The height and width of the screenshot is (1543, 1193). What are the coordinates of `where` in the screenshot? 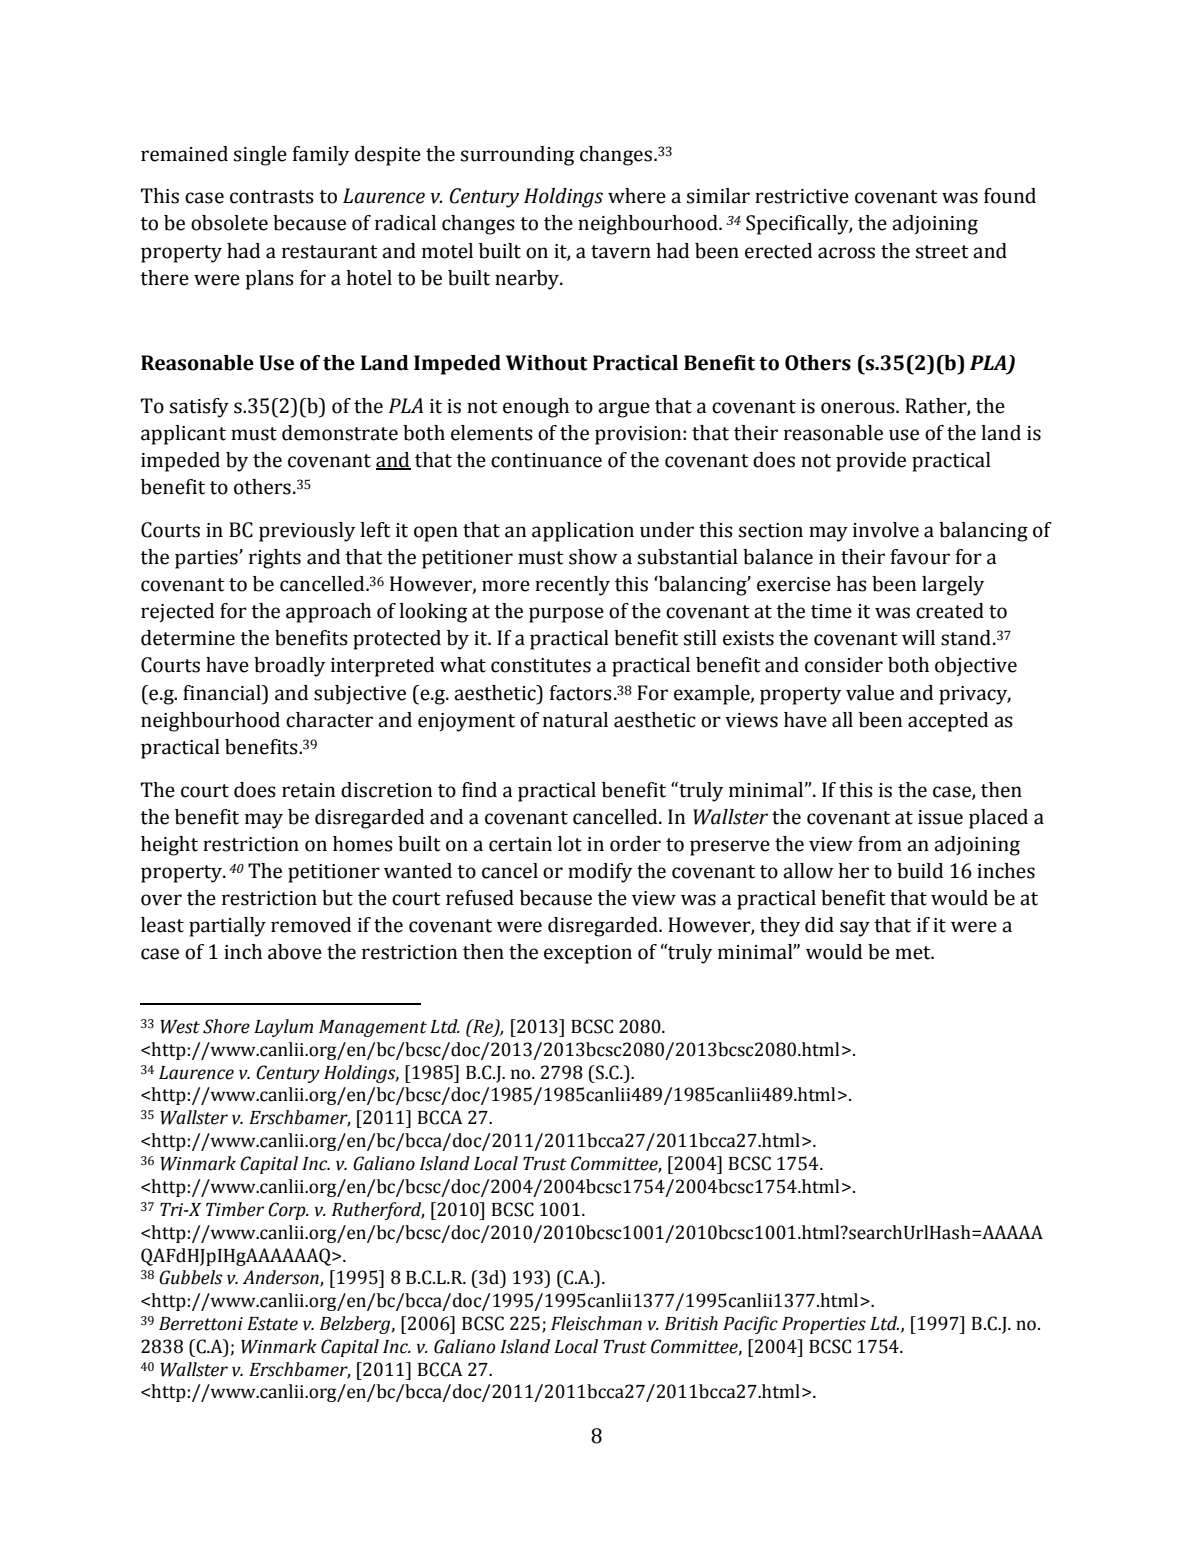 It's located at (637, 196).
